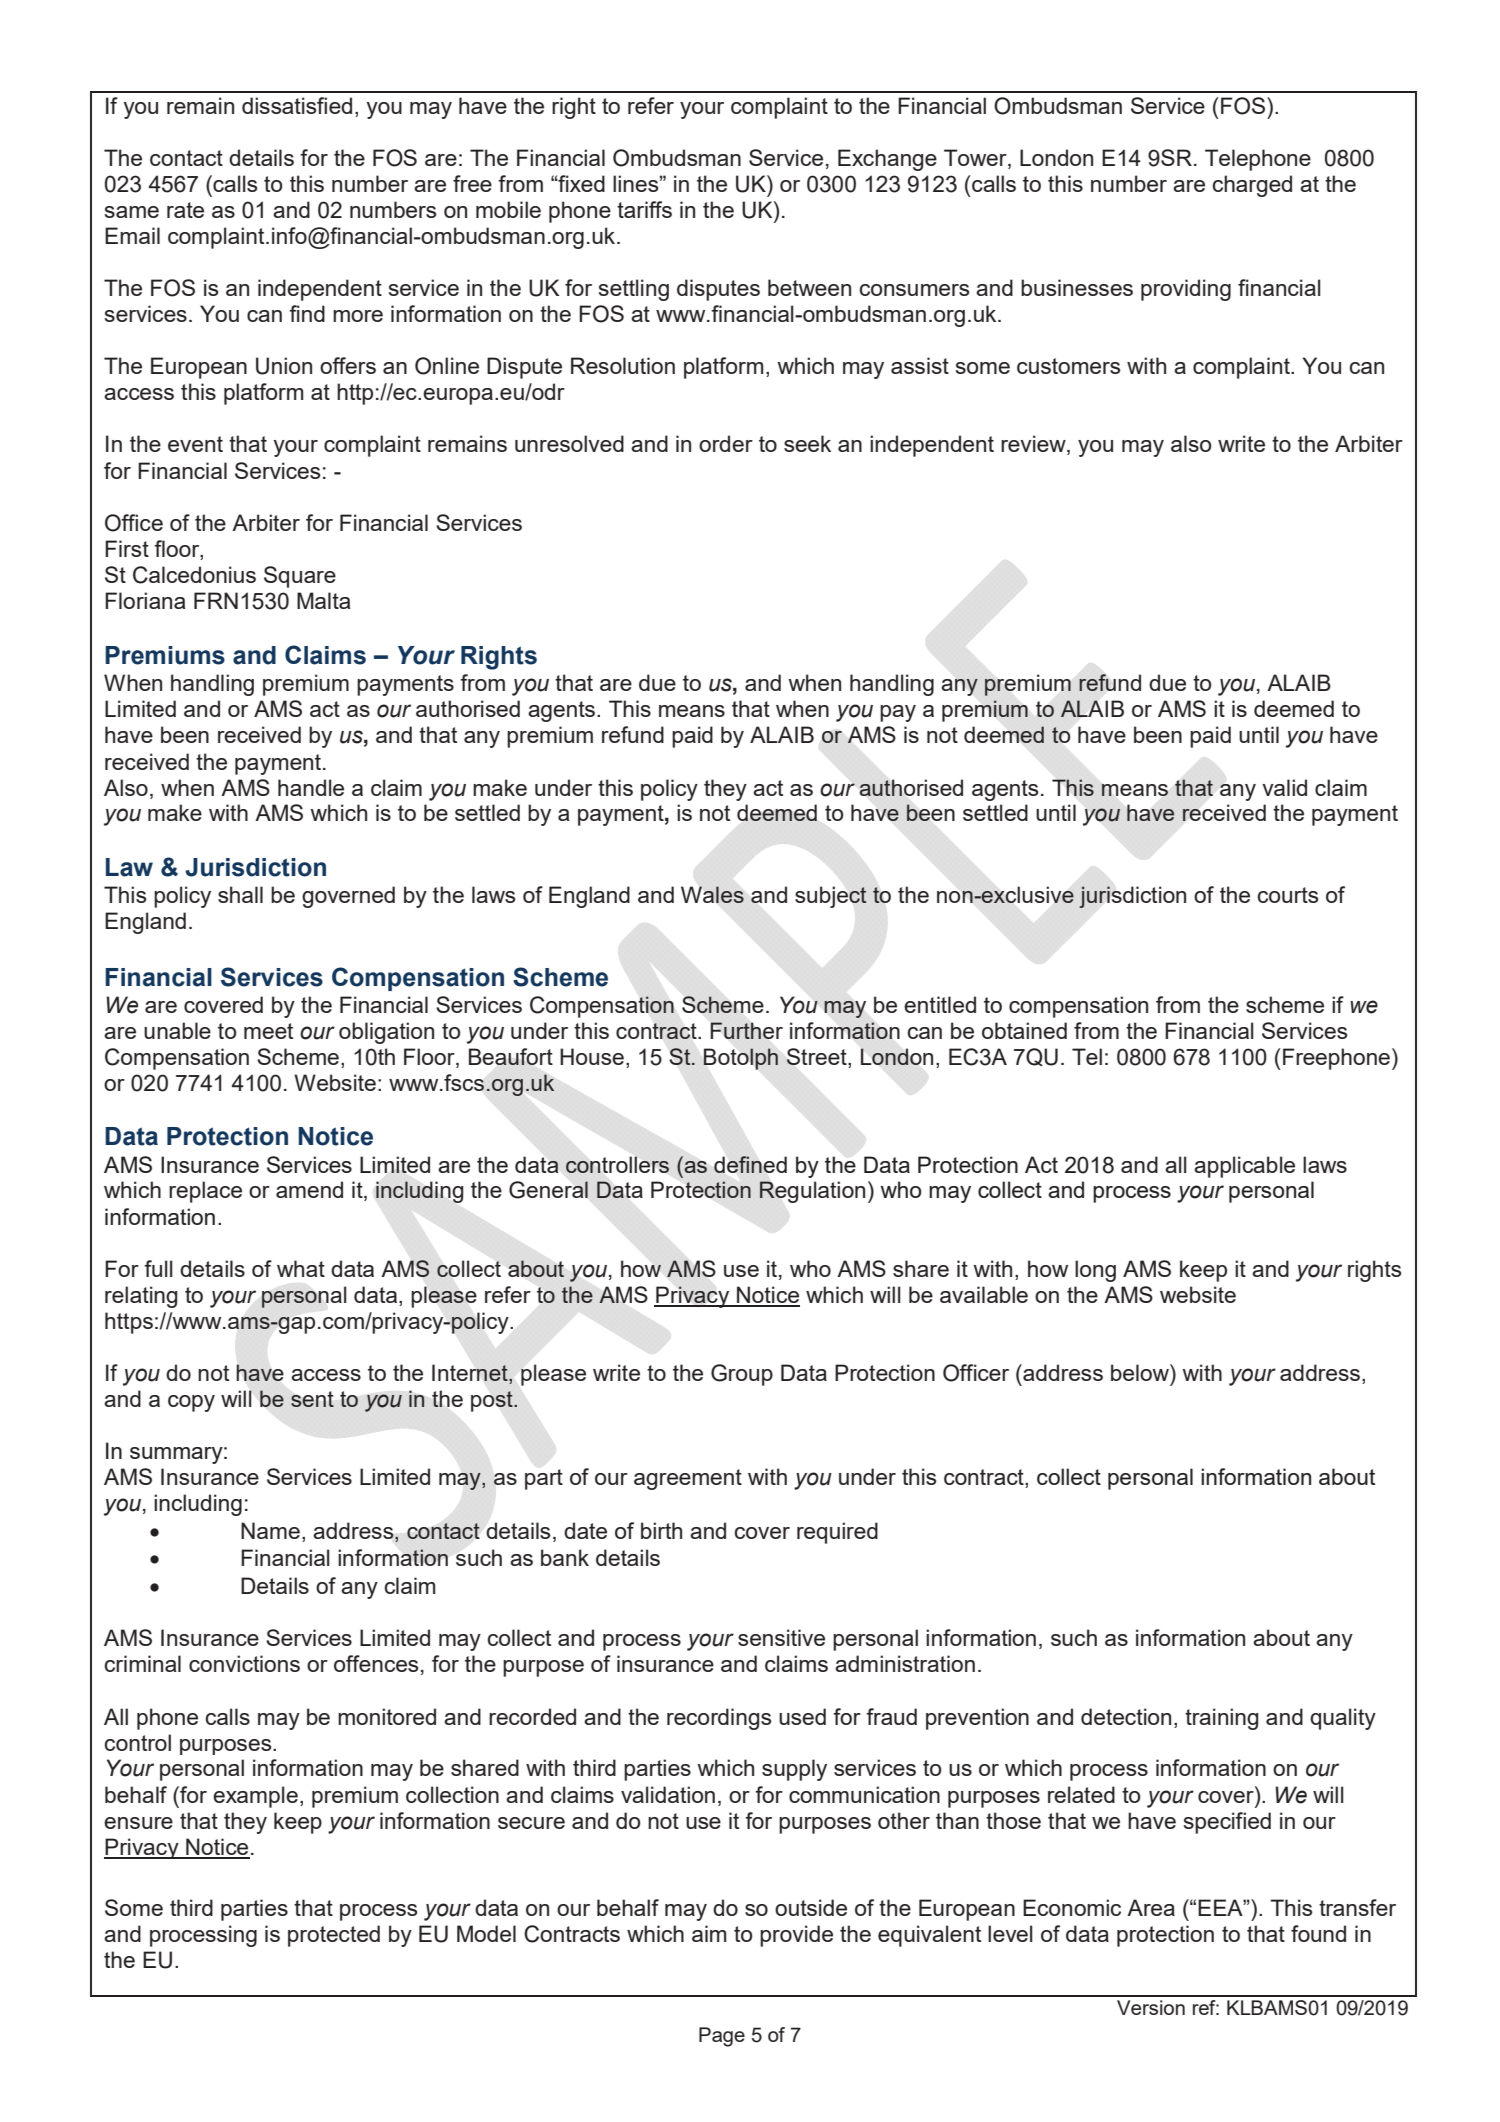 This page has height=2122, width=1500. Describe the element at coordinates (722, 2037) in the page. I see `Page` at that location.
